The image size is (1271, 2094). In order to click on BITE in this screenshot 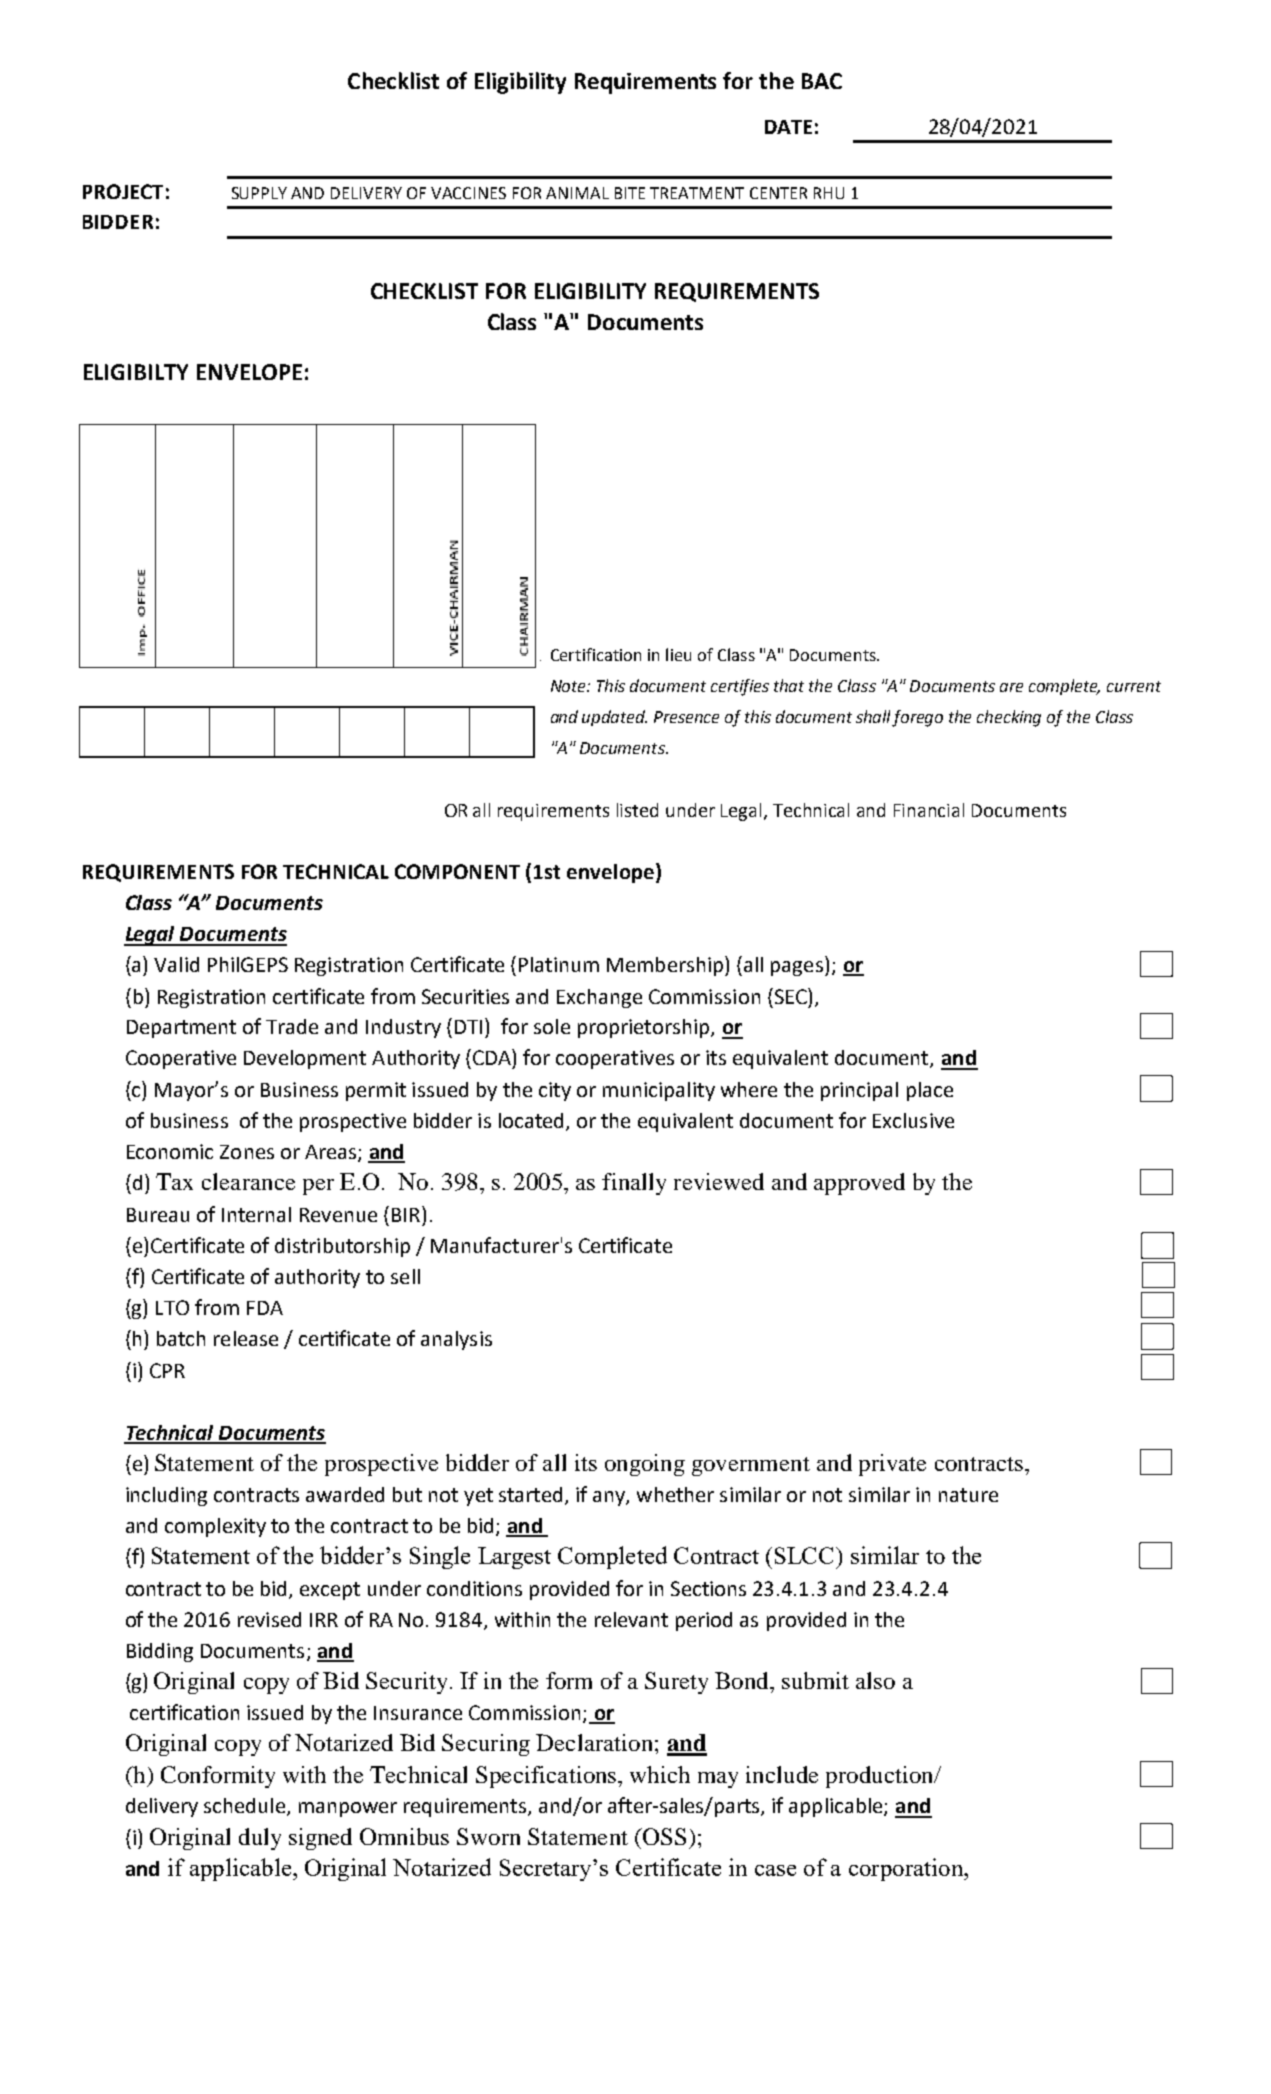, I will do `click(630, 193)`.
